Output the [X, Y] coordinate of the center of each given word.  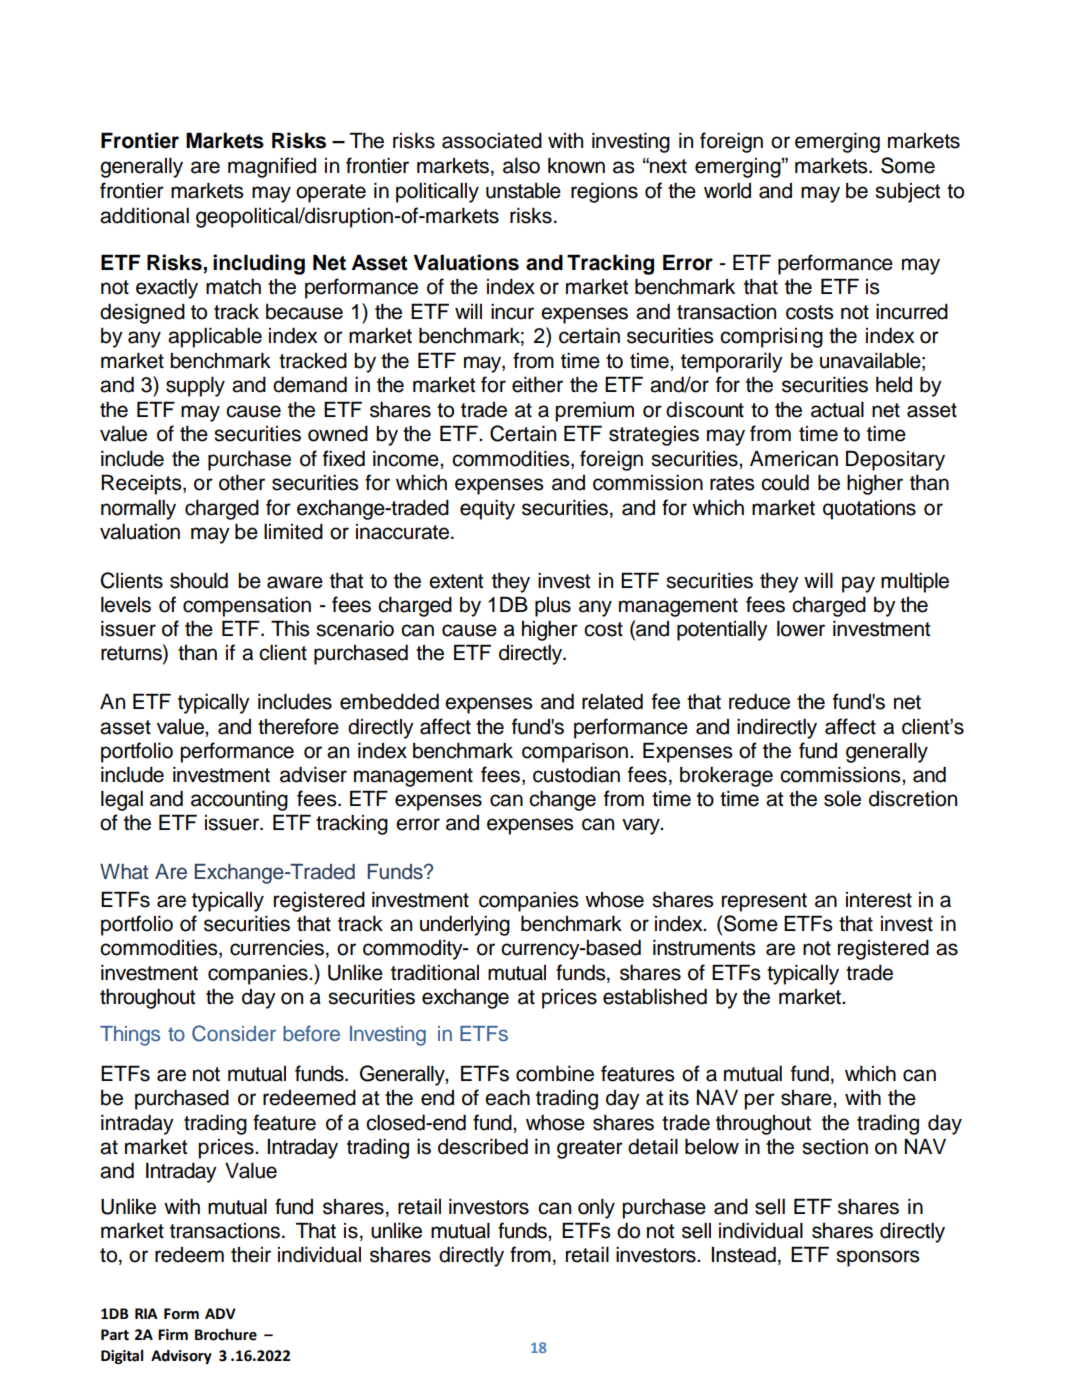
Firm [173, 1334]
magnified [272, 167]
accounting [239, 801]
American [794, 458]
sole [842, 799]
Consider [234, 1033]
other [242, 483]
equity [487, 510]
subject [907, 193]
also [521, 166]
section [835, 1147]
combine [555, 1073]
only [596, 1209]
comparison [575, 753]
